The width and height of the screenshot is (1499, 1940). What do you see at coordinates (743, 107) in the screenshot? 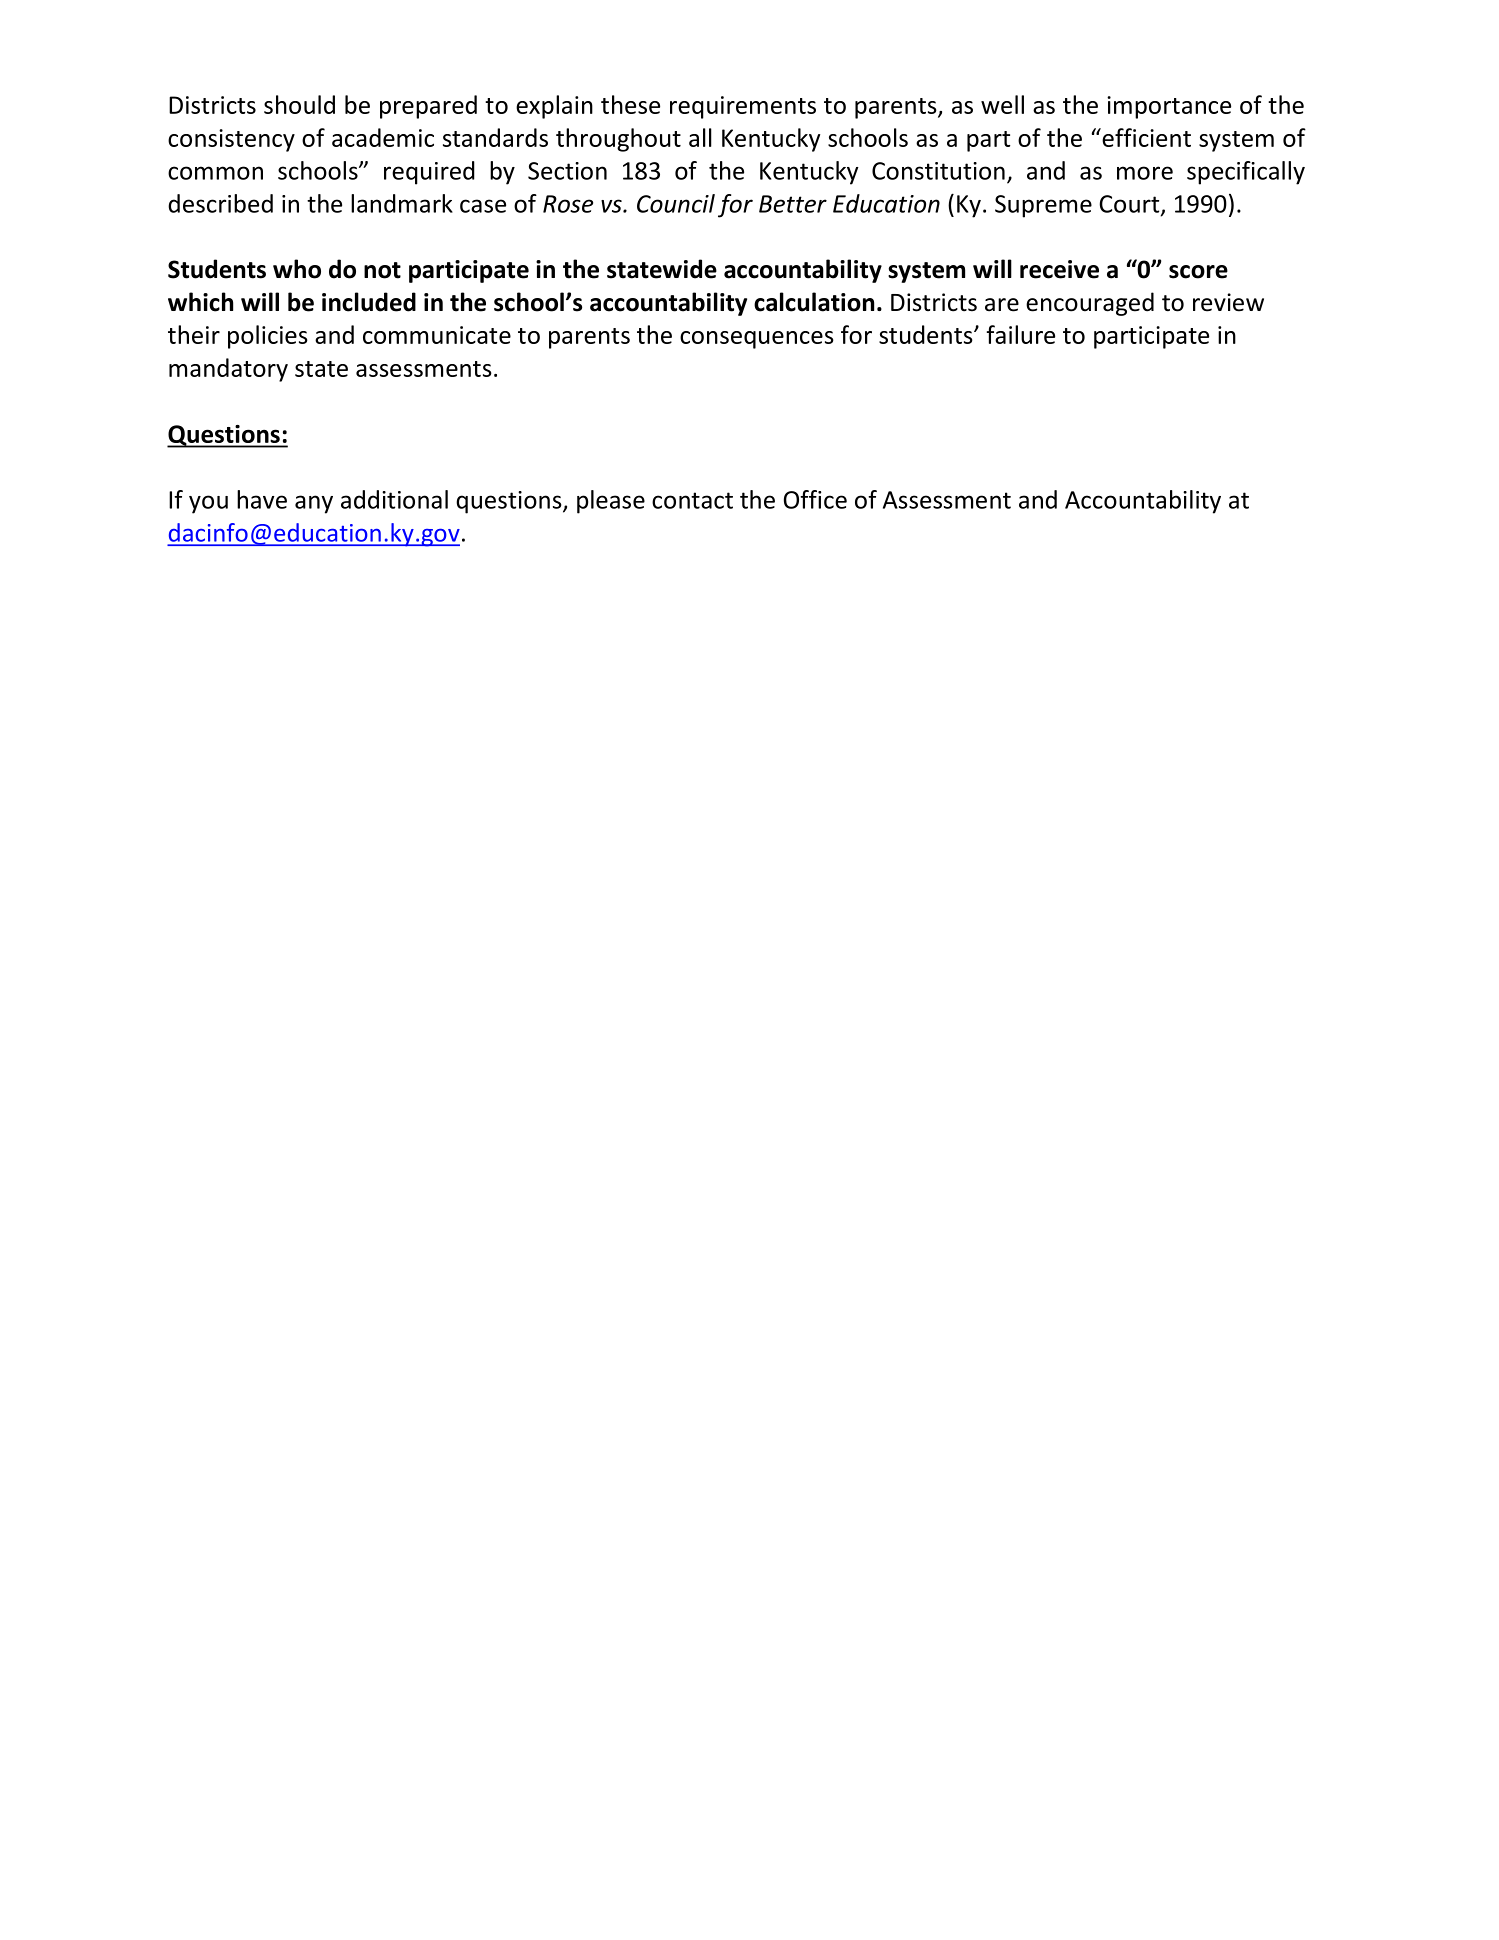
I see `requirements` at bounding box center [743, 107].
